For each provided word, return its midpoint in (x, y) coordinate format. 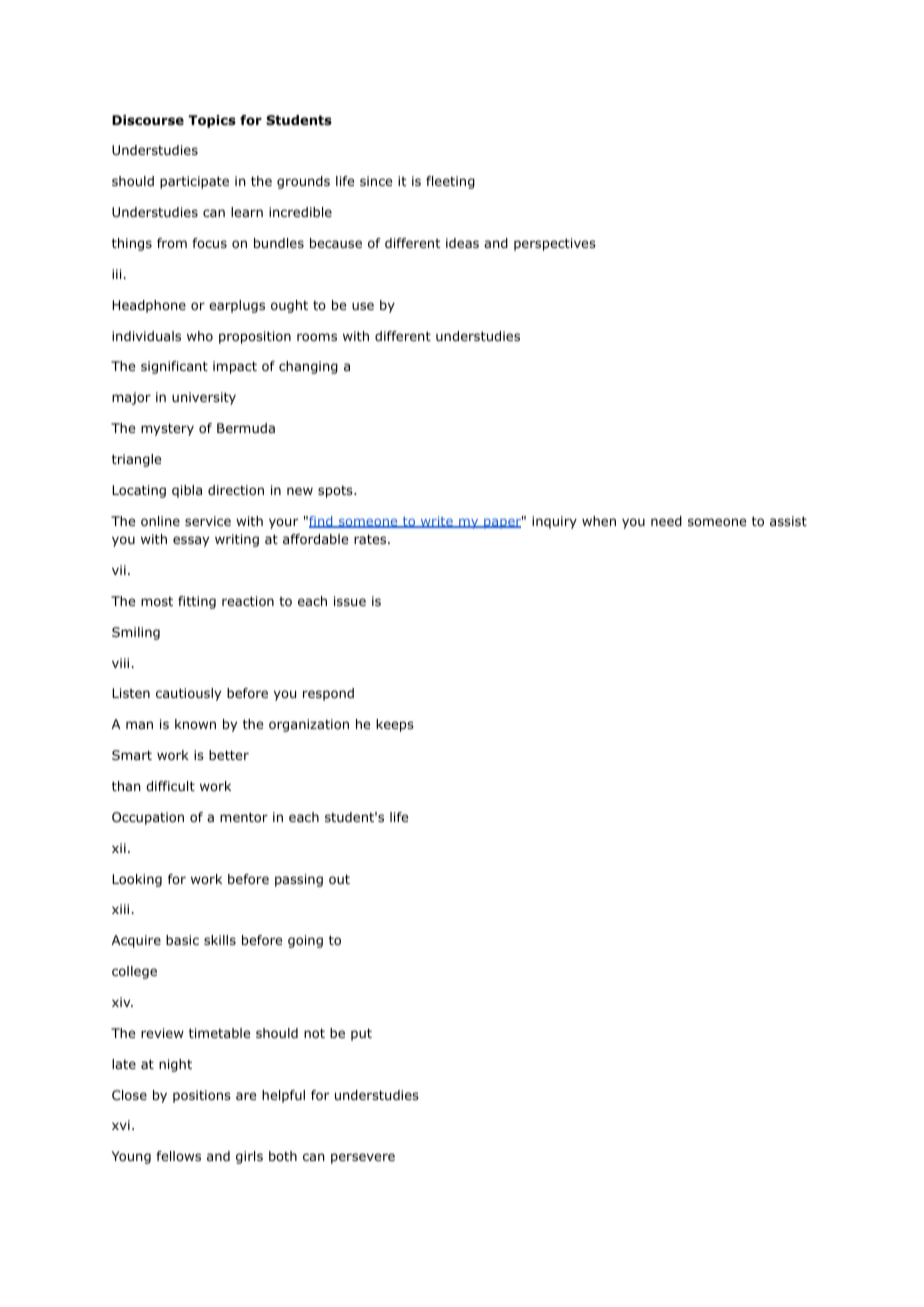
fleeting (450, 182)
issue (350, 601)
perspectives (555, 244)
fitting (197, 602)
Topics (212, 121)
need (666, 521)
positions (202, 1096)
